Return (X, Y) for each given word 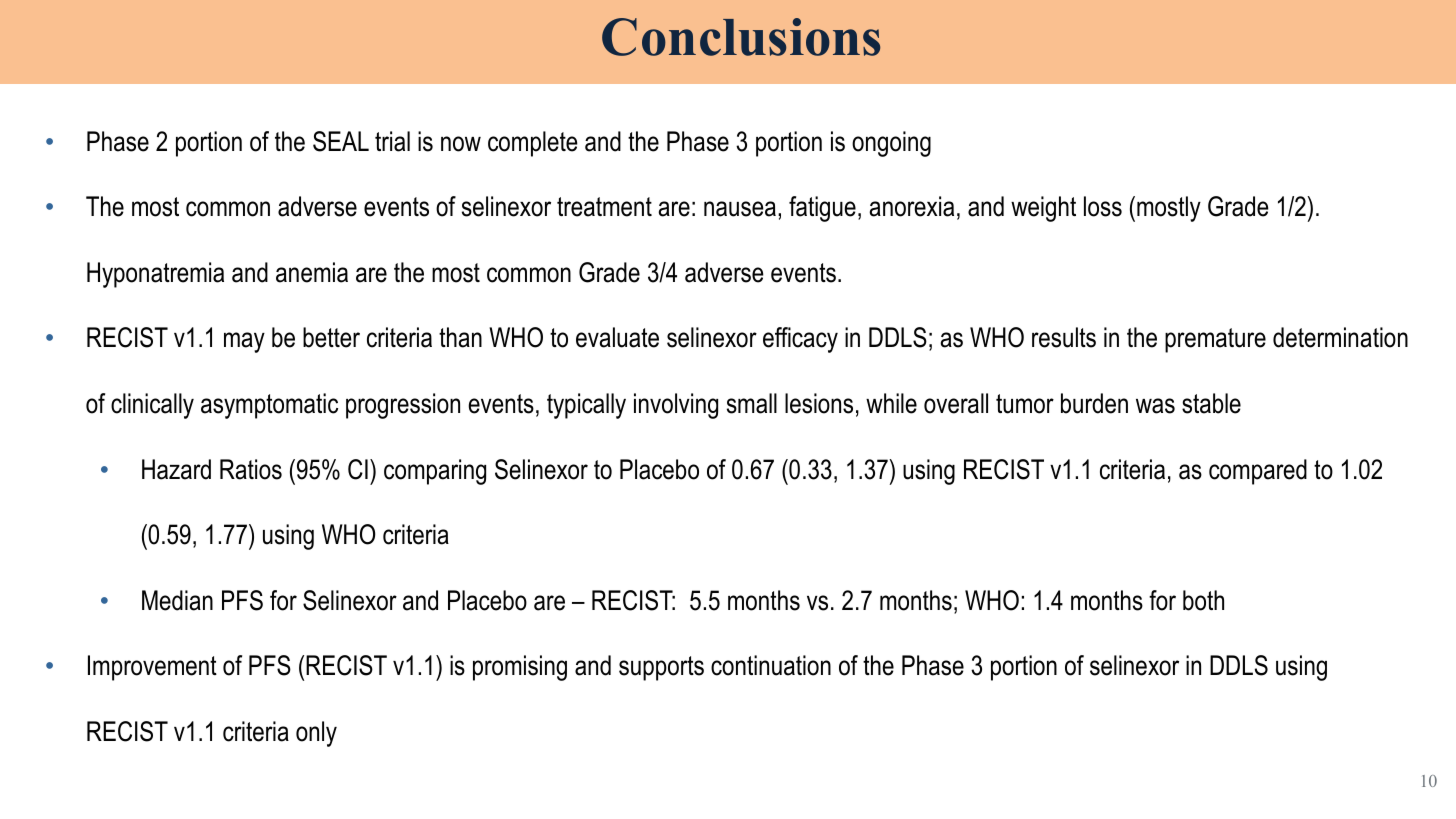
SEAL (341, 141)
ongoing (891, 144)
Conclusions (741, 37)
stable (1211, 403)
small (752, 403)
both (1203, 600)
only (316, 734)
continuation (771, 665)
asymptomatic (269, 406)
